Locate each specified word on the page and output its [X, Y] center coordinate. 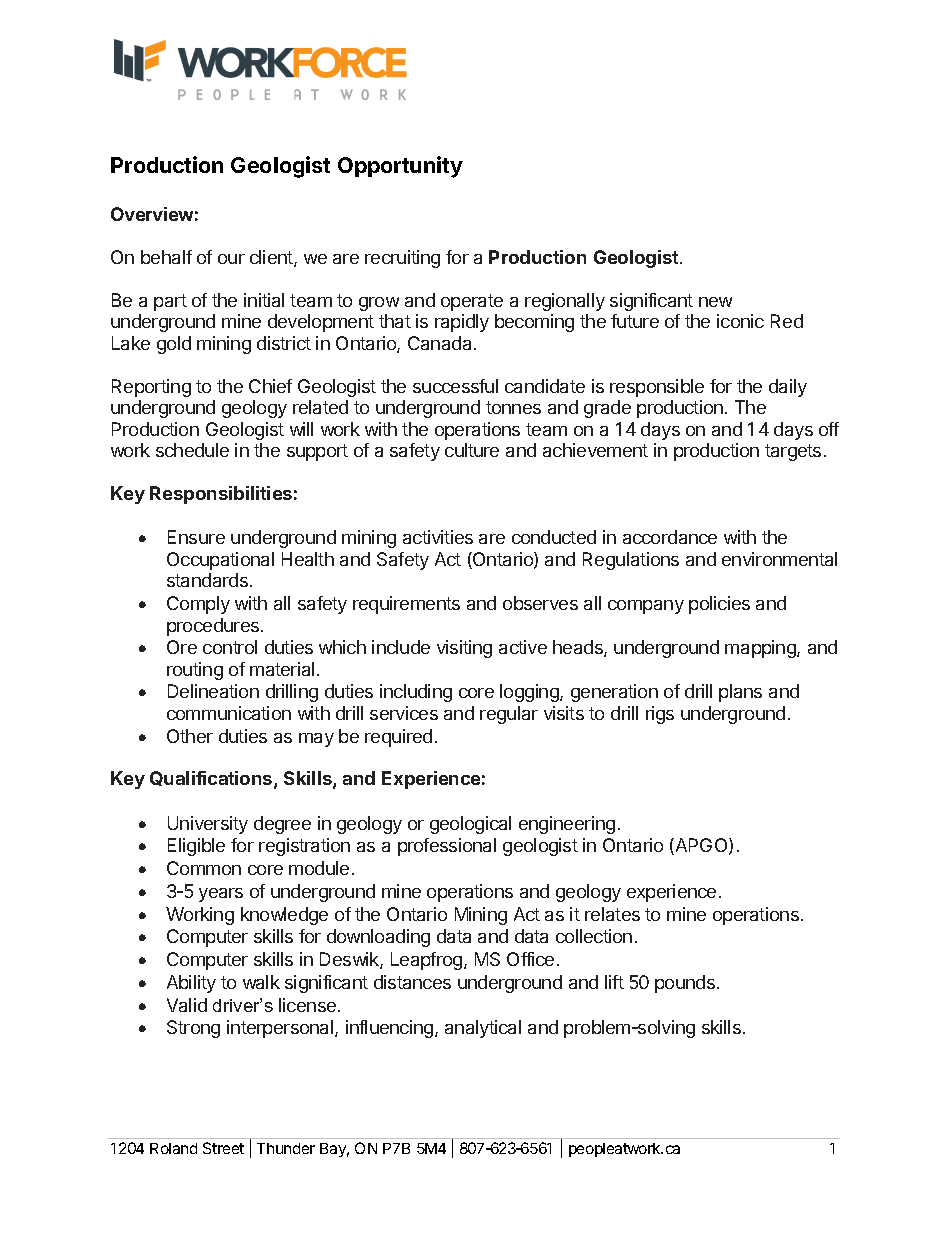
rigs [660, 715]
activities [438, 537]
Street [223, 1148]
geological [470, 825]
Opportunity [400, 167]
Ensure [196, 537]
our [231, 259]
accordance [670, 537]
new [715, 302]
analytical [483, 1029]
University [208, 825]
